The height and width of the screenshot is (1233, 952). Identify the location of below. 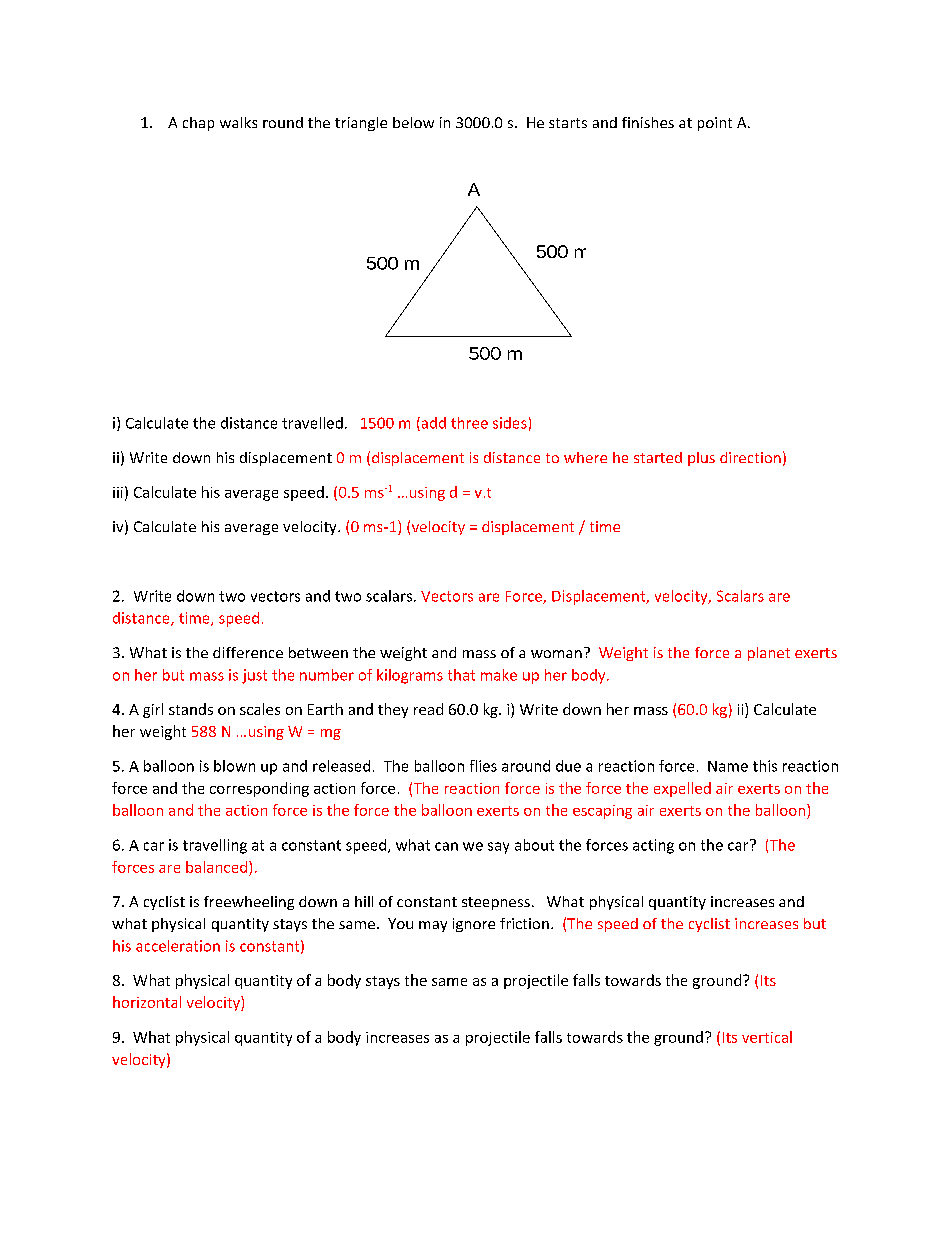
(413, 122).
